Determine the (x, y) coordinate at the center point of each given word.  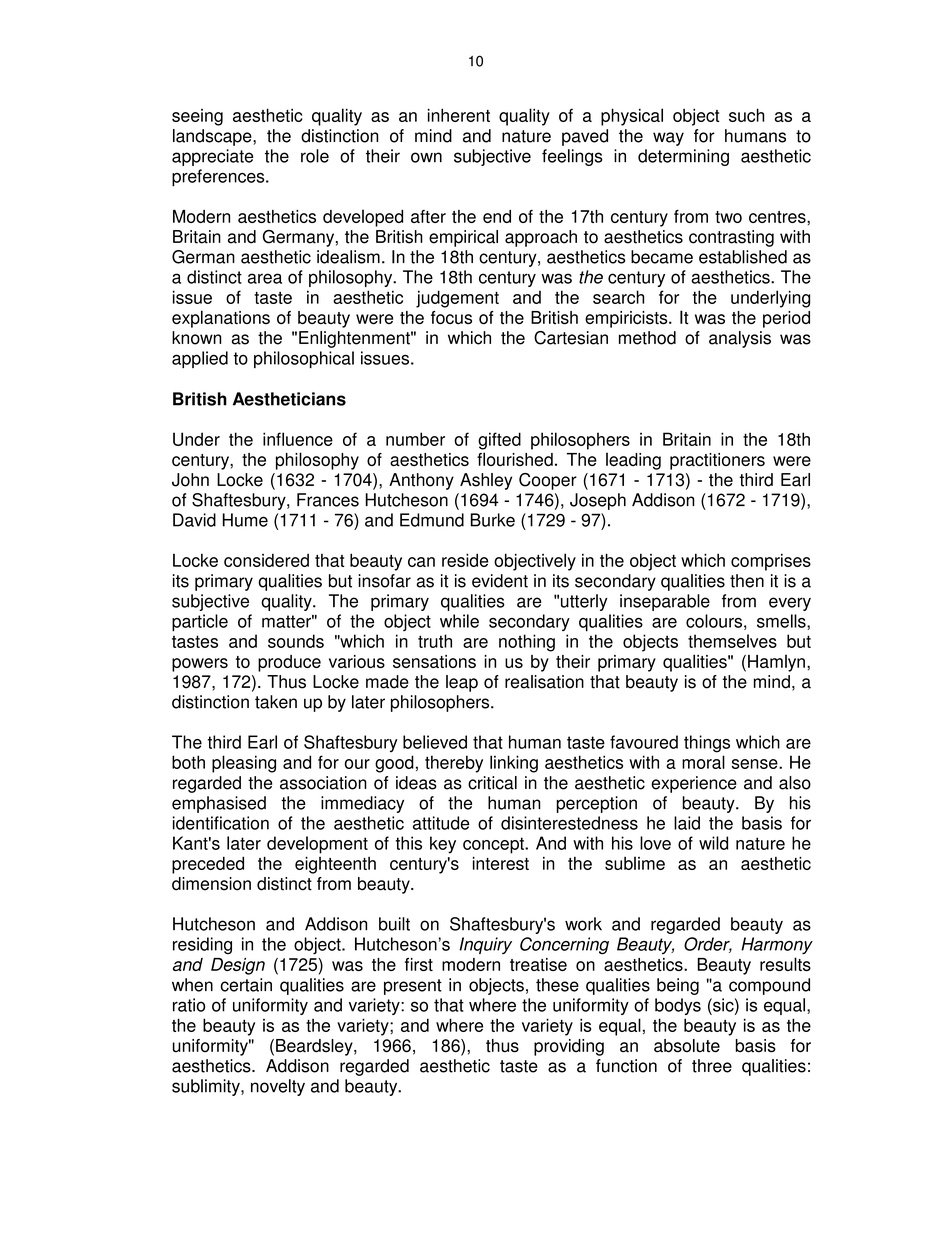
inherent (459, 115)
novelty (278, 1087)
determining (683, 157)
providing (569, 1047)
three (712, 1066)
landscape (213, 137)
